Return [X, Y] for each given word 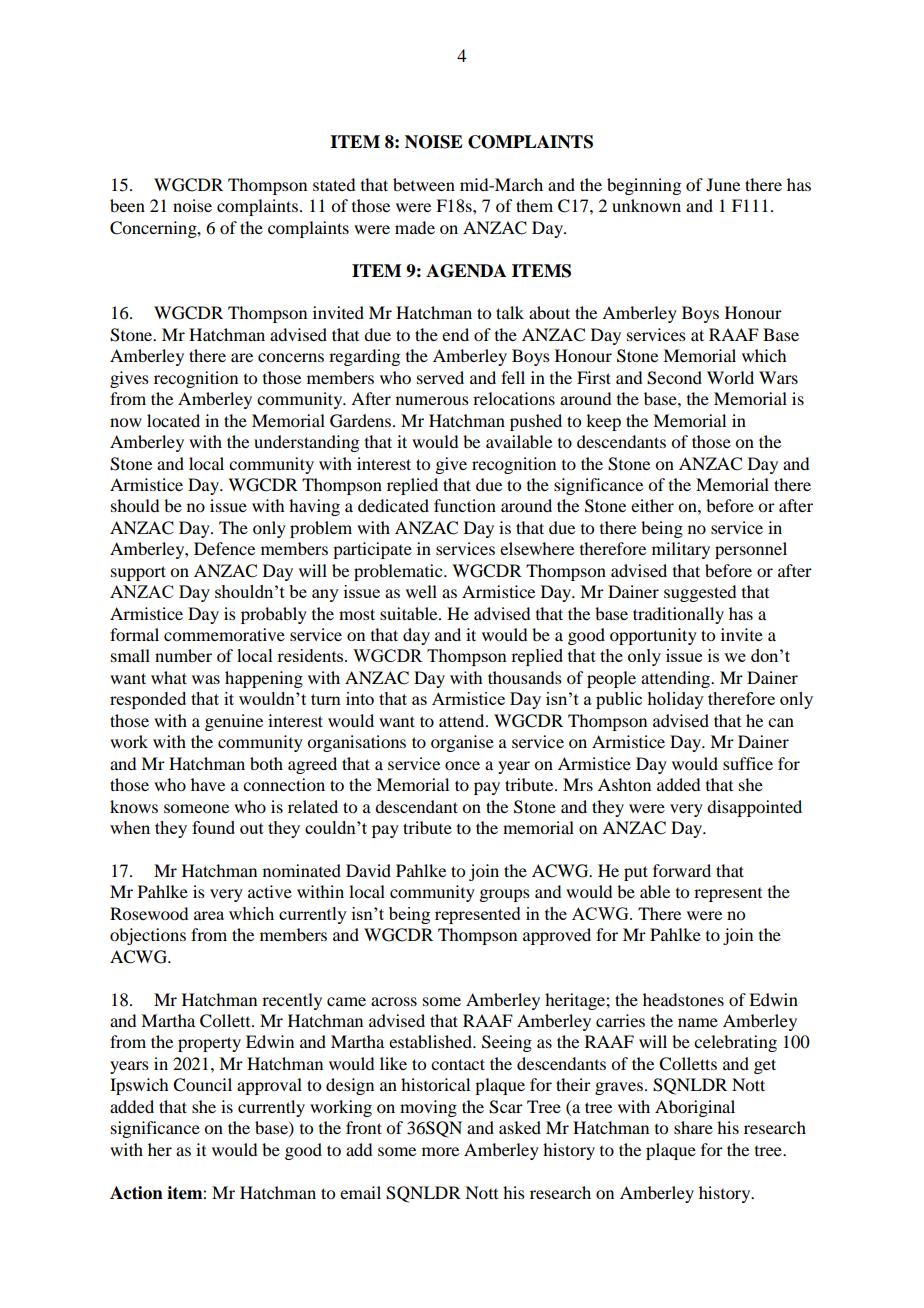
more [440, 1151]
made [415, 227]
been [127, 205]
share [693, 1127]
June [723, 184]
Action [136, 1193]
